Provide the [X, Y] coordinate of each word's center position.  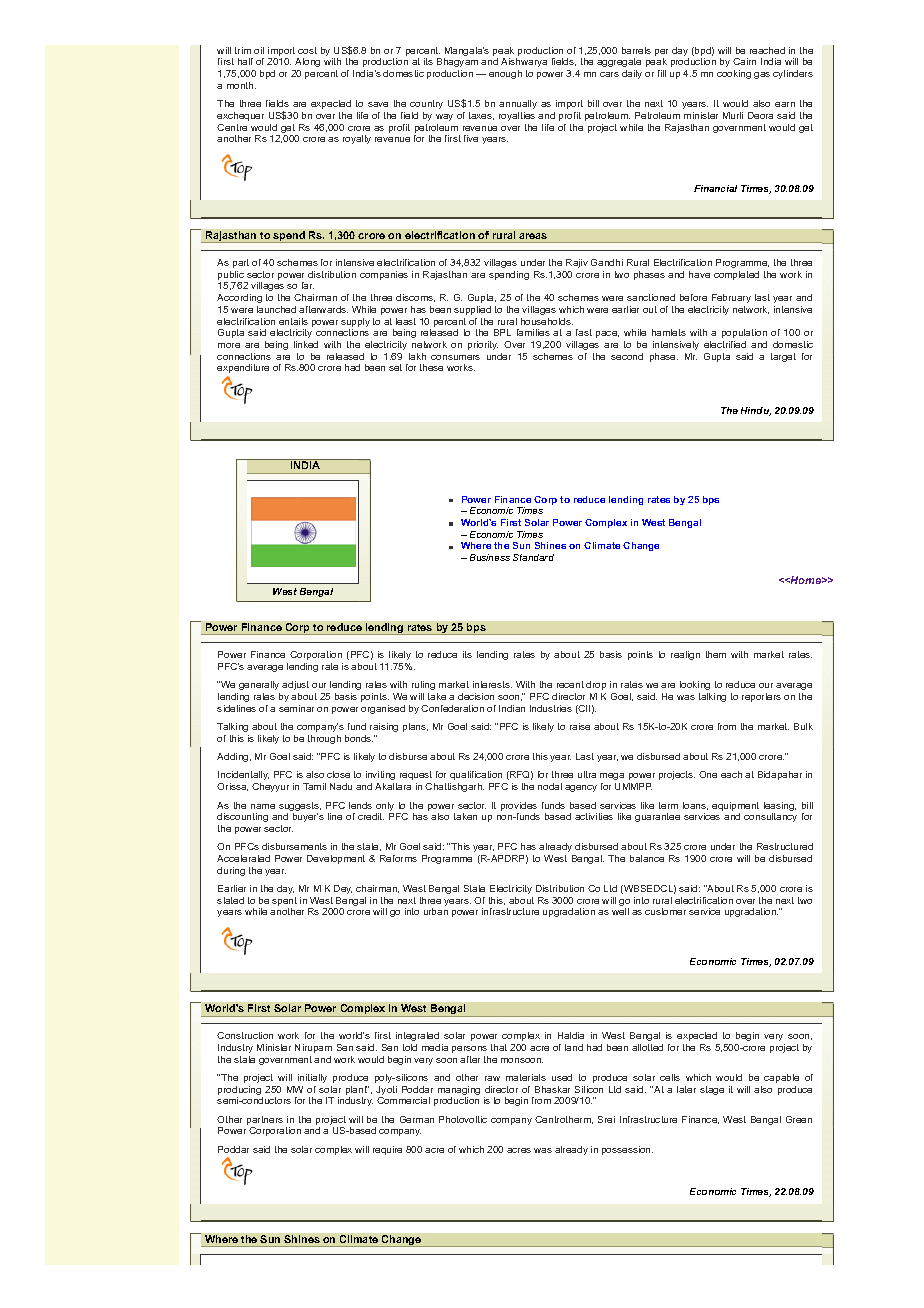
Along [306, 64]
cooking [734, 74]
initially [312, 1078]
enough [505, 74]
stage [712, 1090]
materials [526, 1077]
